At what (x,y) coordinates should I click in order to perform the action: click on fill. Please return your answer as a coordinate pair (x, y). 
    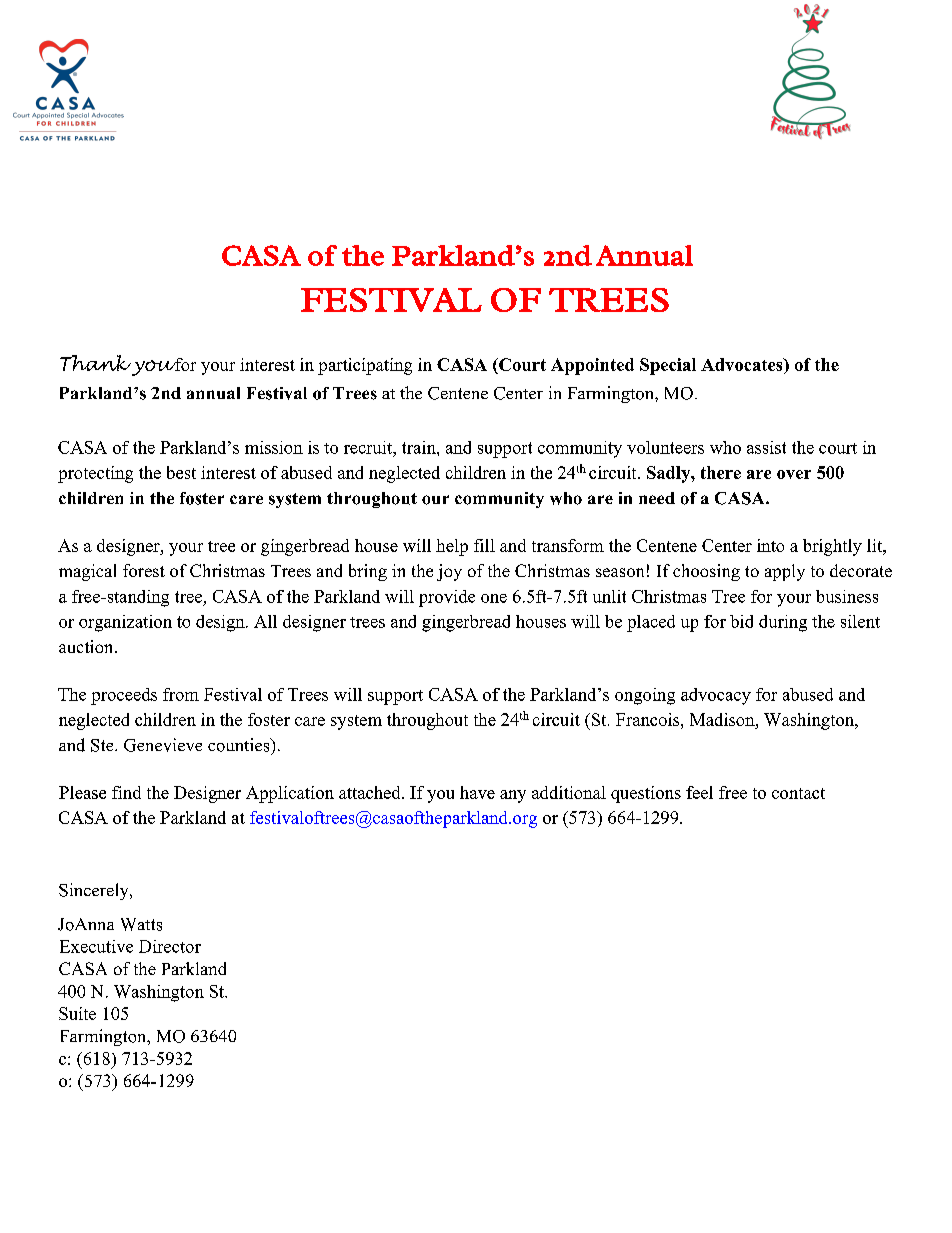
    Looking at the image, I should click on (484, 545).
